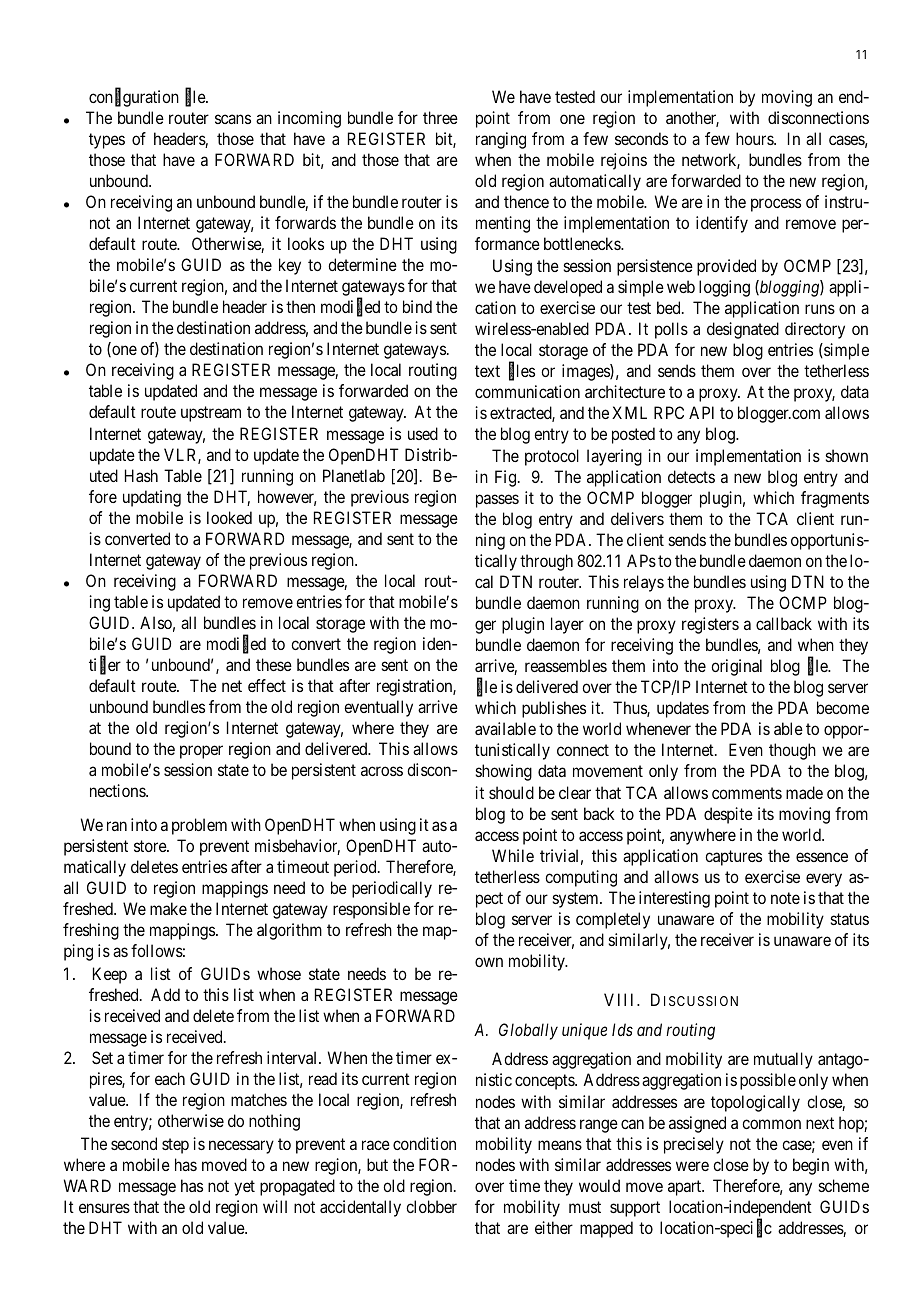 The height and width of the page is (1308, 924). Describe the element at coordinates (733, 858) in the page. I see `captures` at that location.
